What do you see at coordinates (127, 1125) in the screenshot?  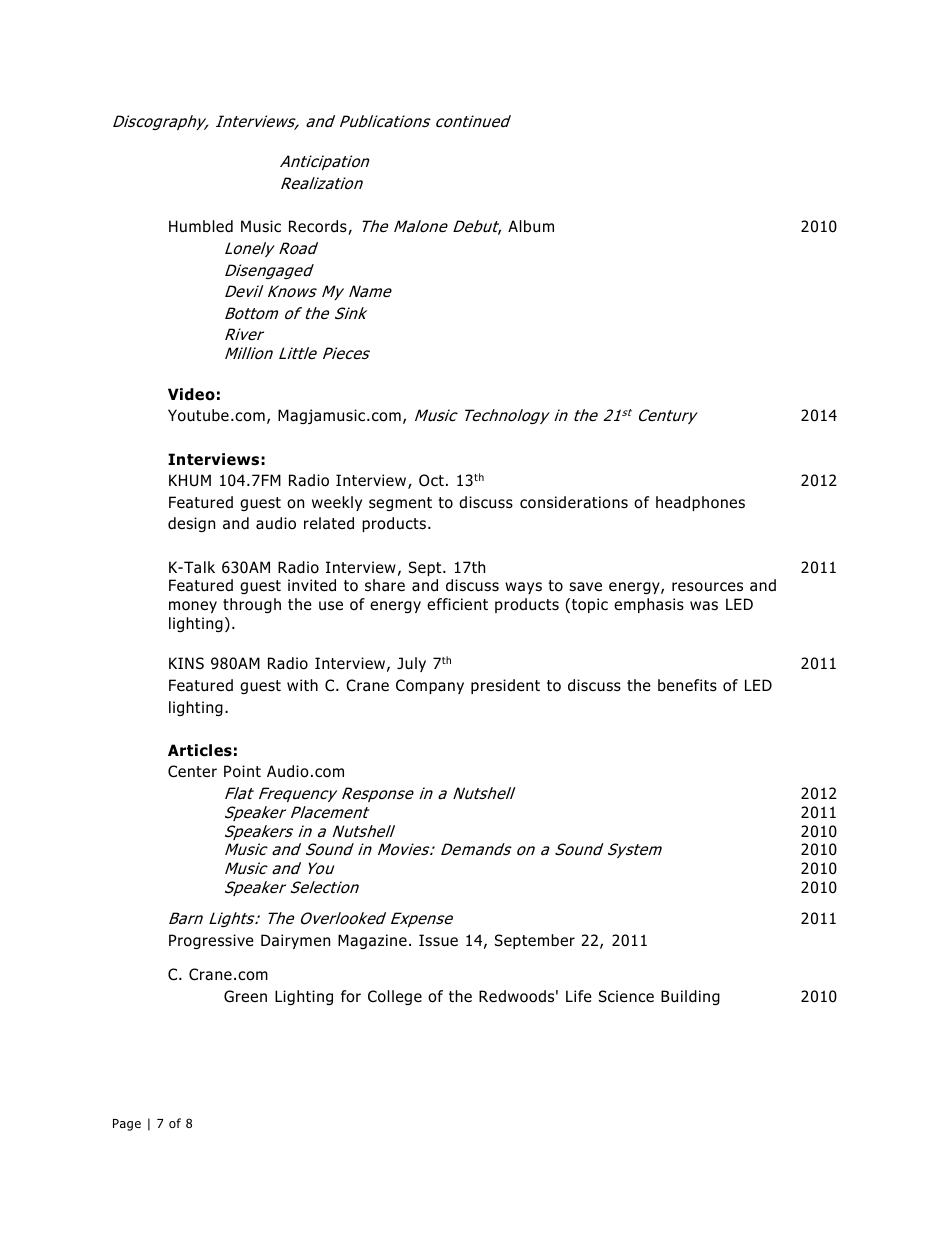 I see `Page` at bounding box center [127, 1125].
